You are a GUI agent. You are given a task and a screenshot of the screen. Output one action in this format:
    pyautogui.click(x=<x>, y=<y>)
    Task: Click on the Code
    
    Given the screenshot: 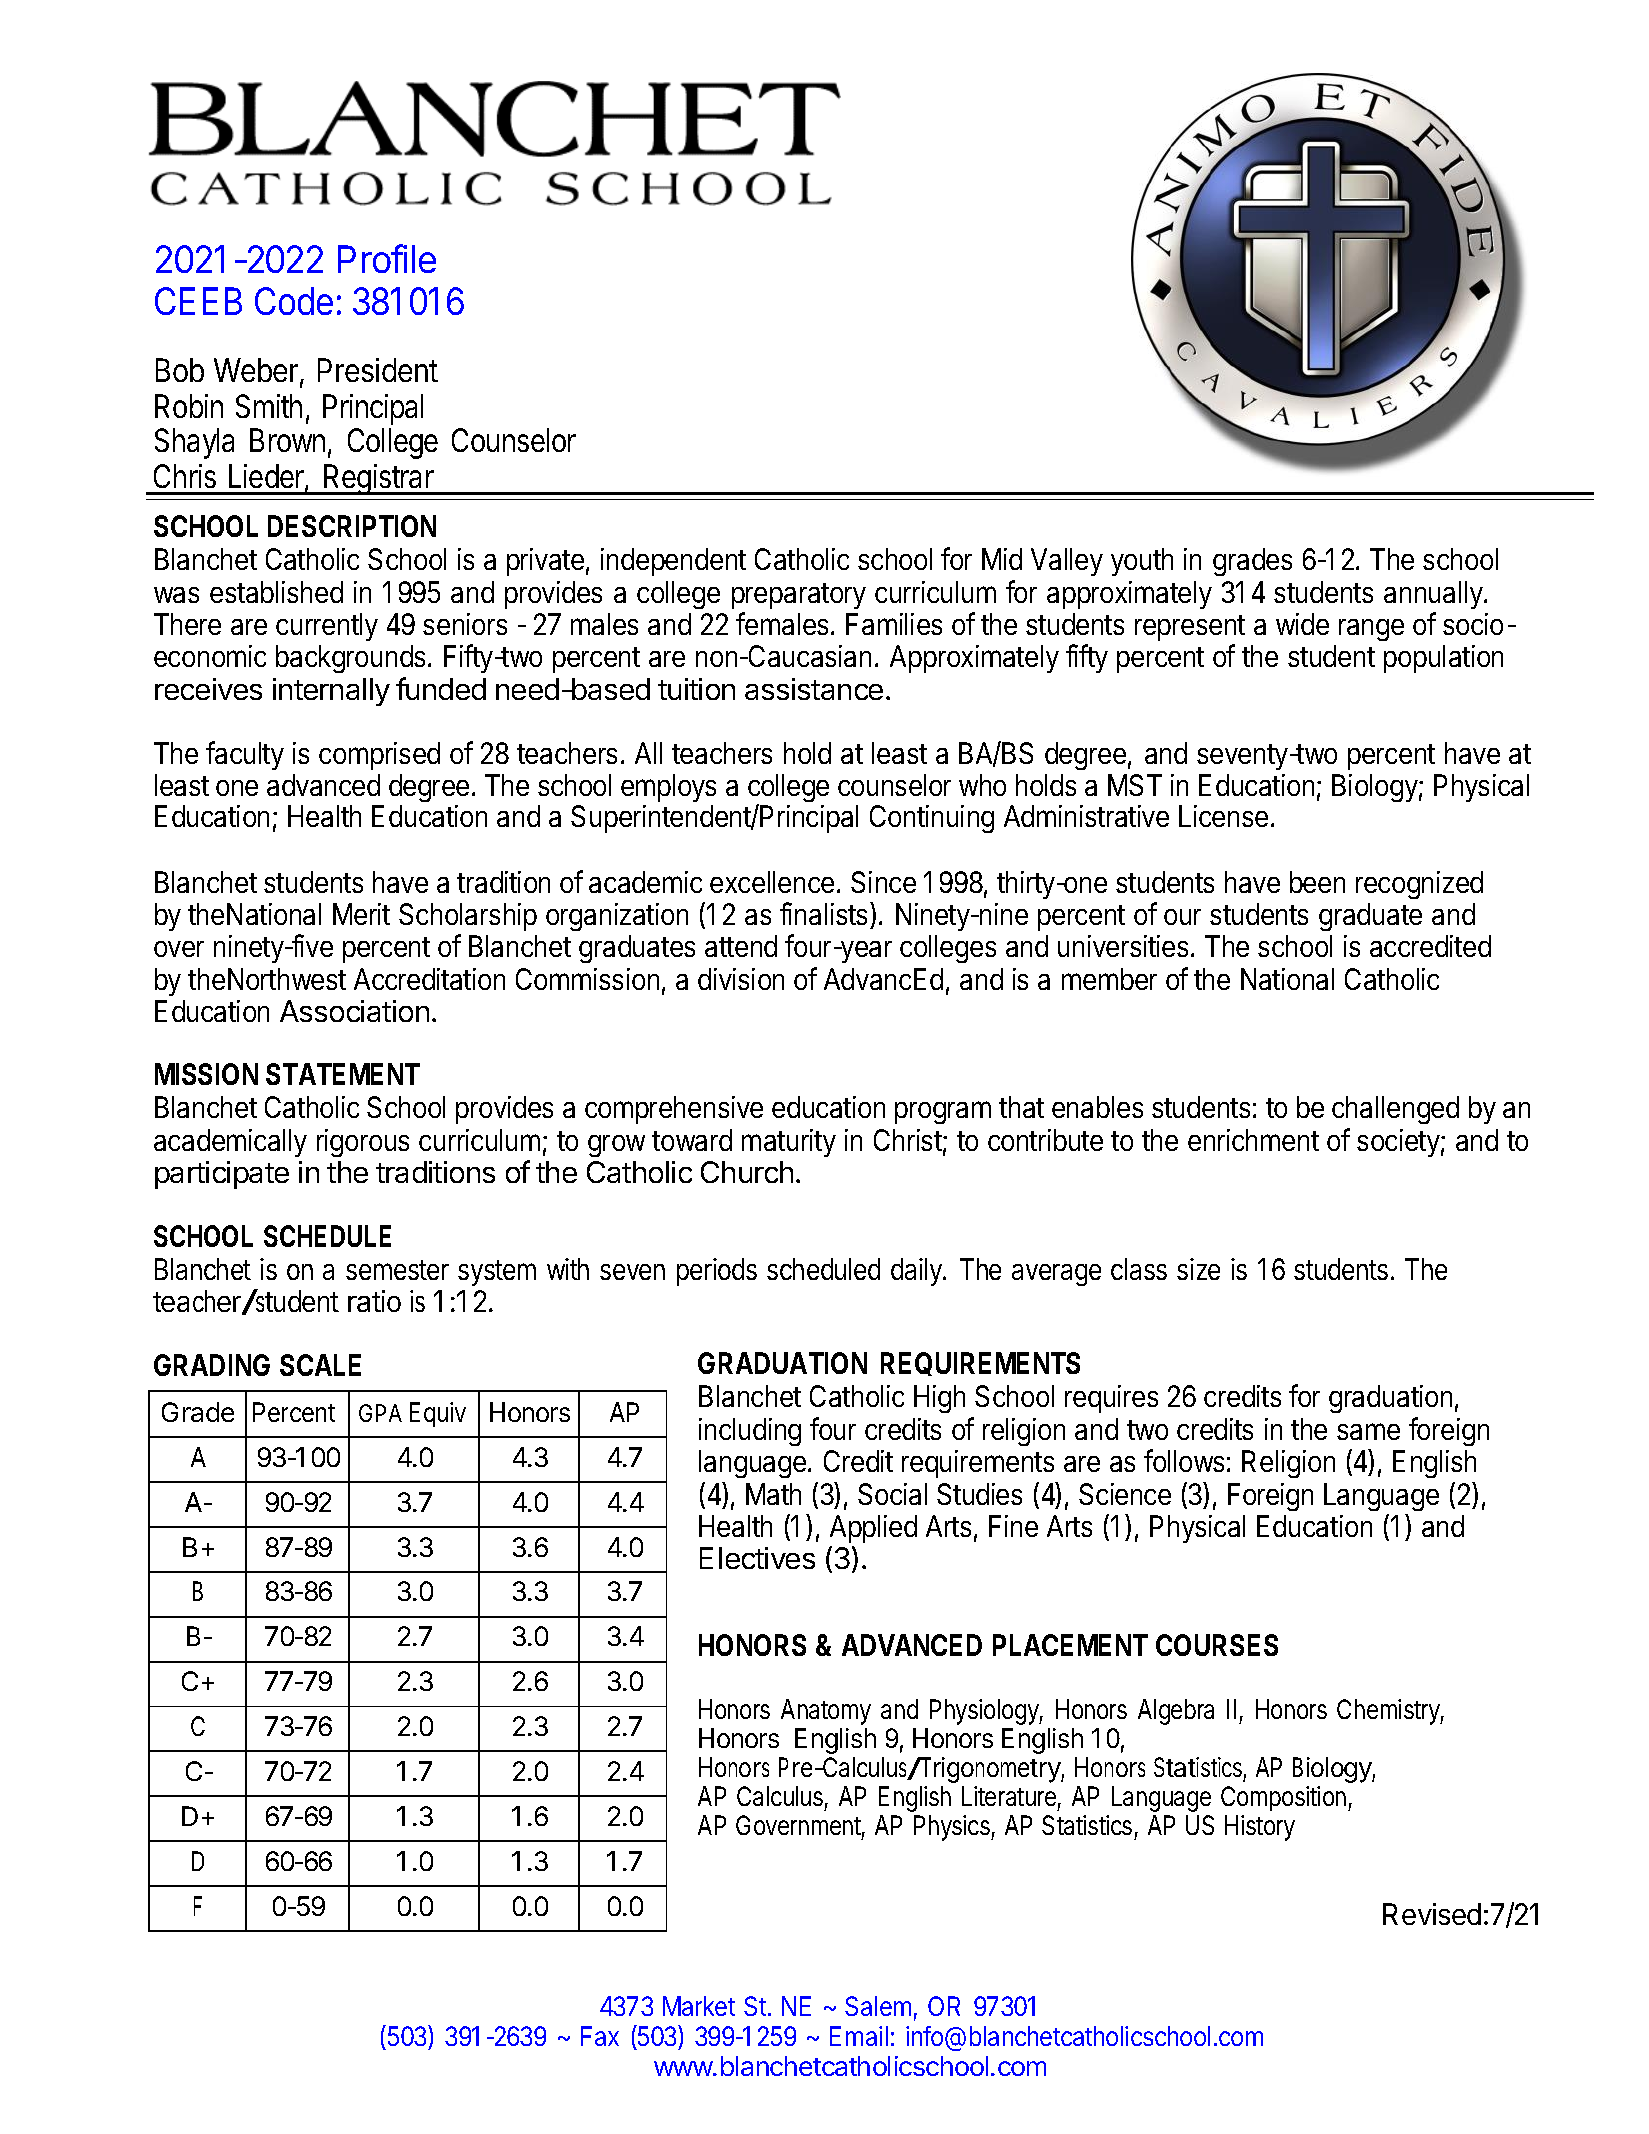 What is the action you would take?
    pyautogui.click(x=294, y=301)
